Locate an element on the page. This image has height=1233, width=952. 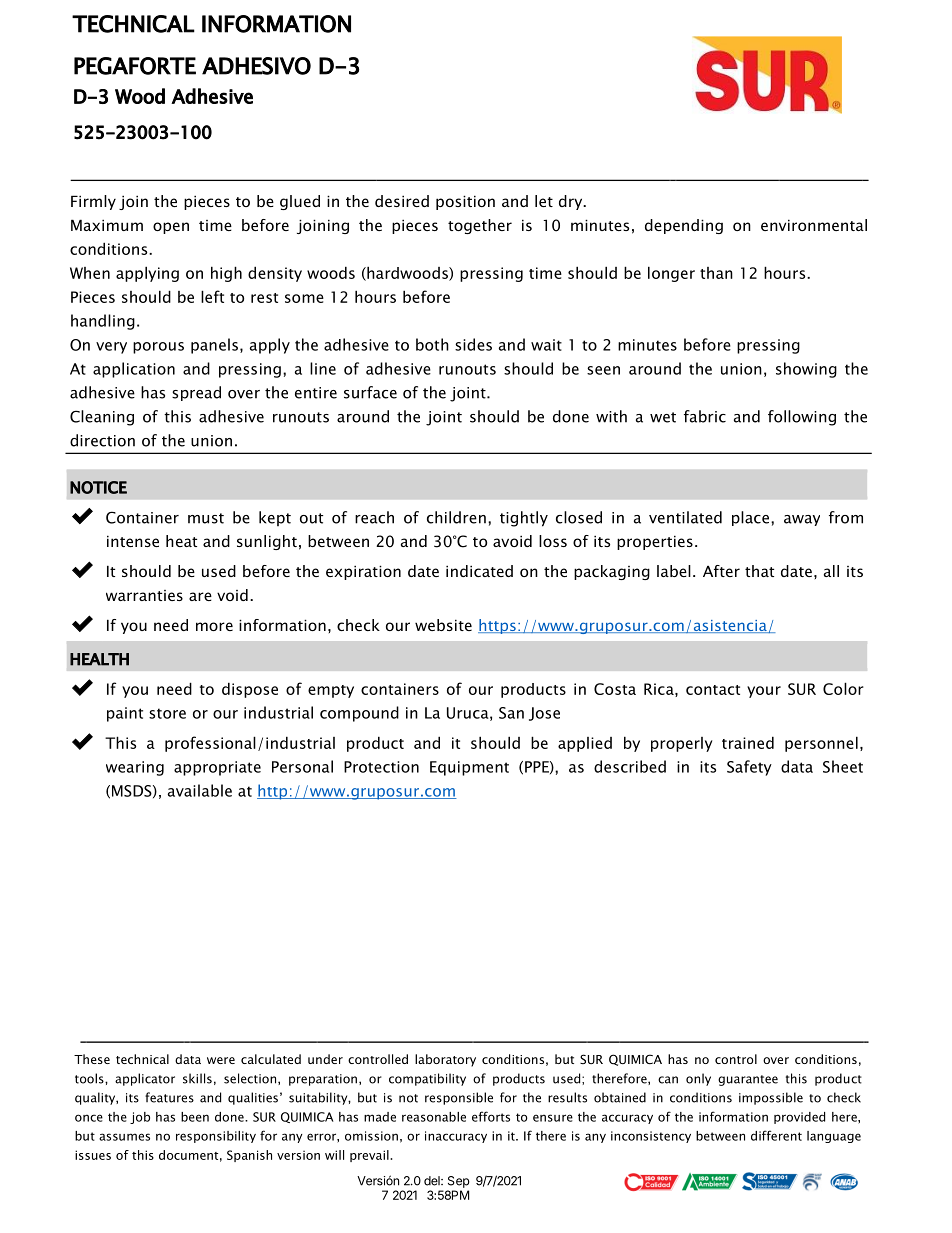
Safety is located at coordinates (749, 768).
